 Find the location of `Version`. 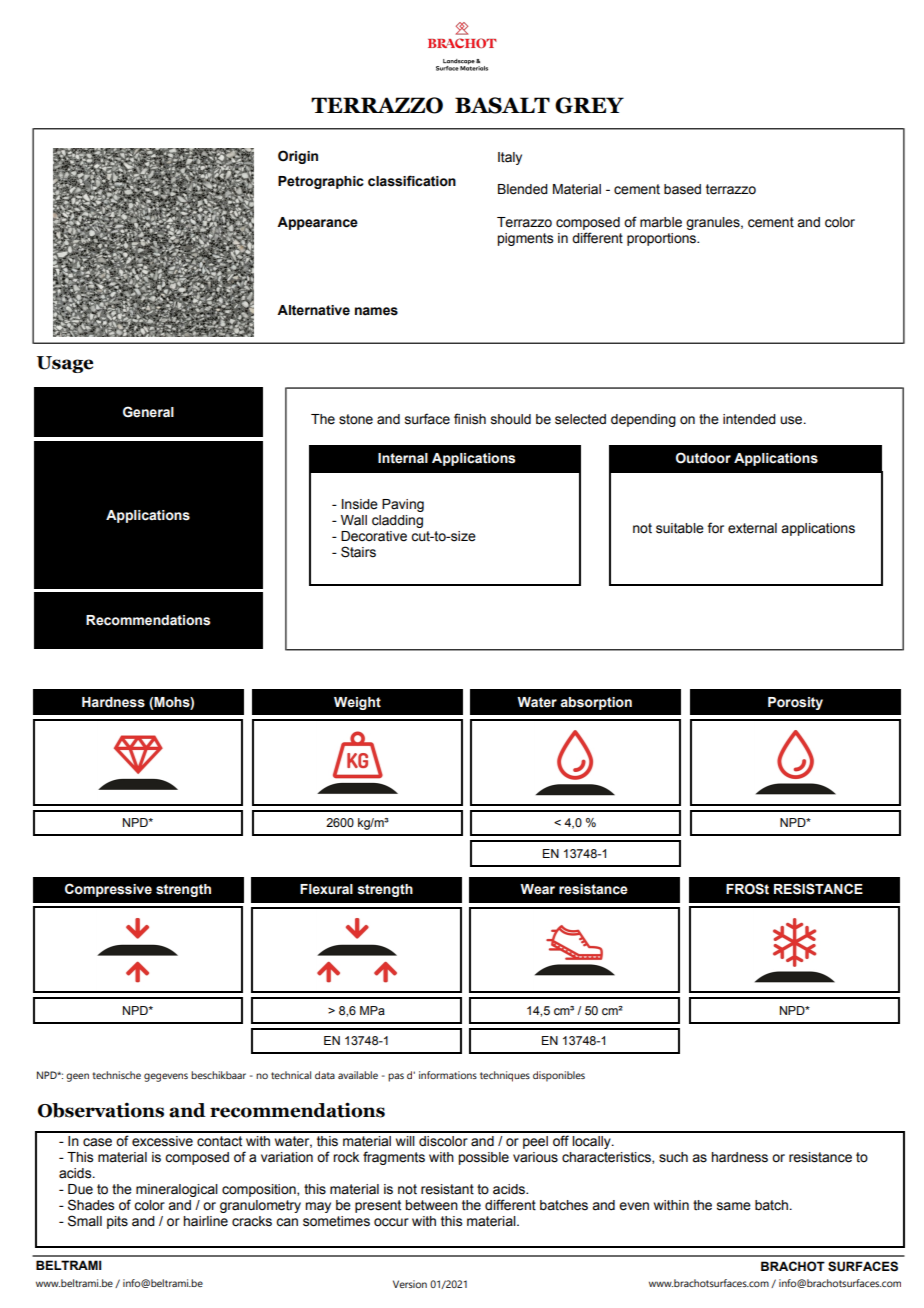

Version is located at coordinates (410, 1284).
